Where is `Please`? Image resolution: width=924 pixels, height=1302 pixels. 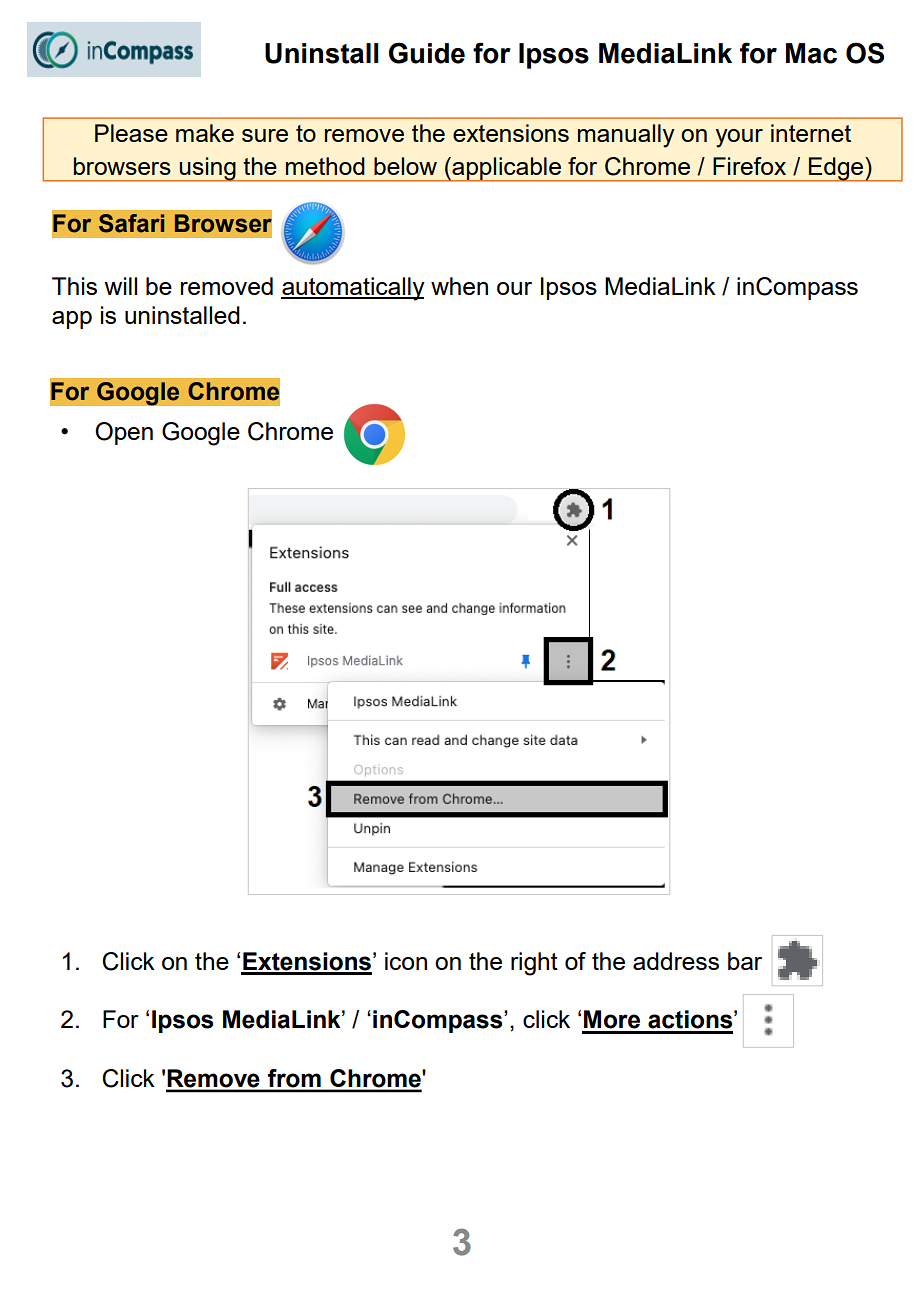
Please is located at coordinates (131, 133).
